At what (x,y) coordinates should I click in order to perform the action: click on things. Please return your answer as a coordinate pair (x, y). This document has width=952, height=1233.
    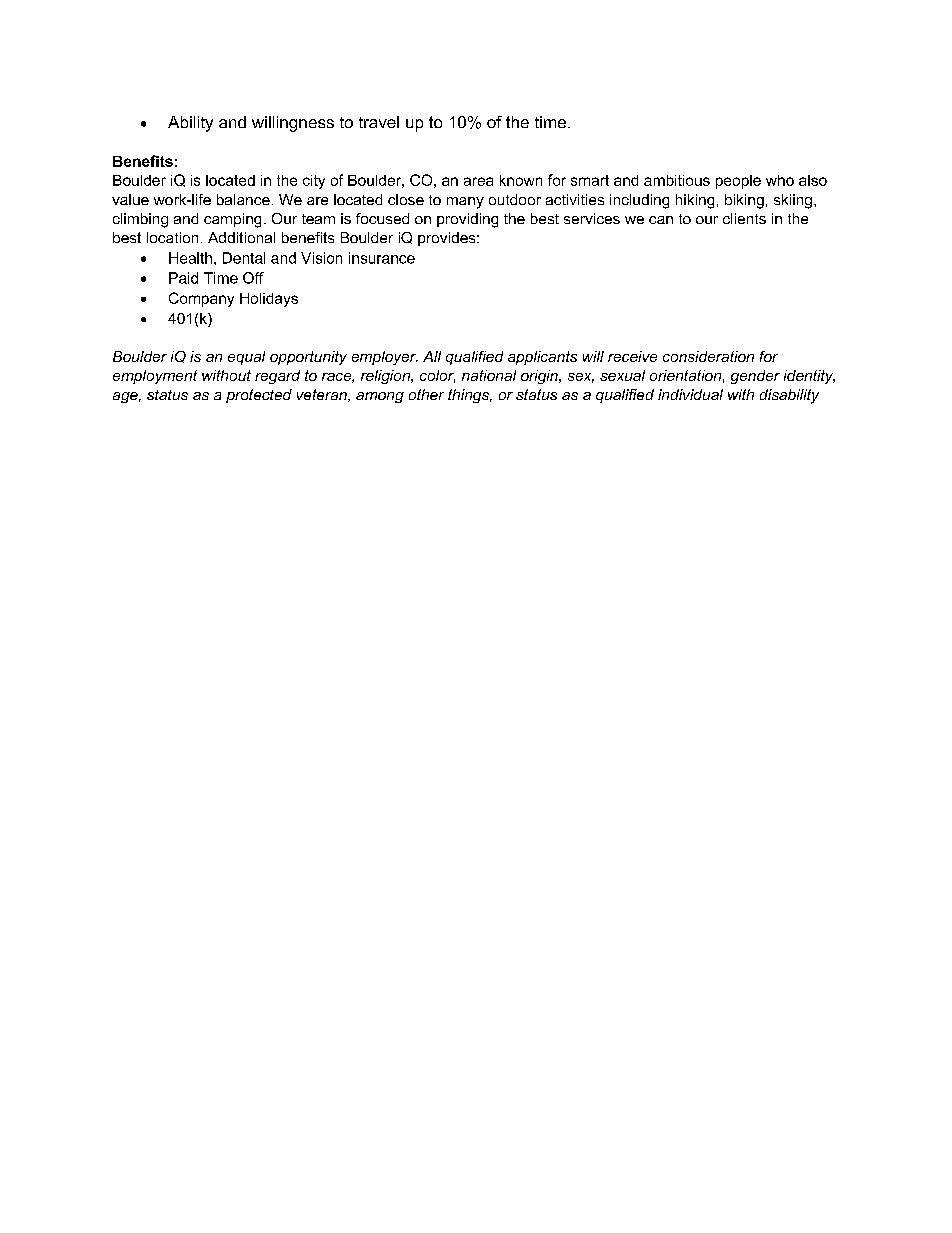
    Looking at the image, I should click on (470, 396).
